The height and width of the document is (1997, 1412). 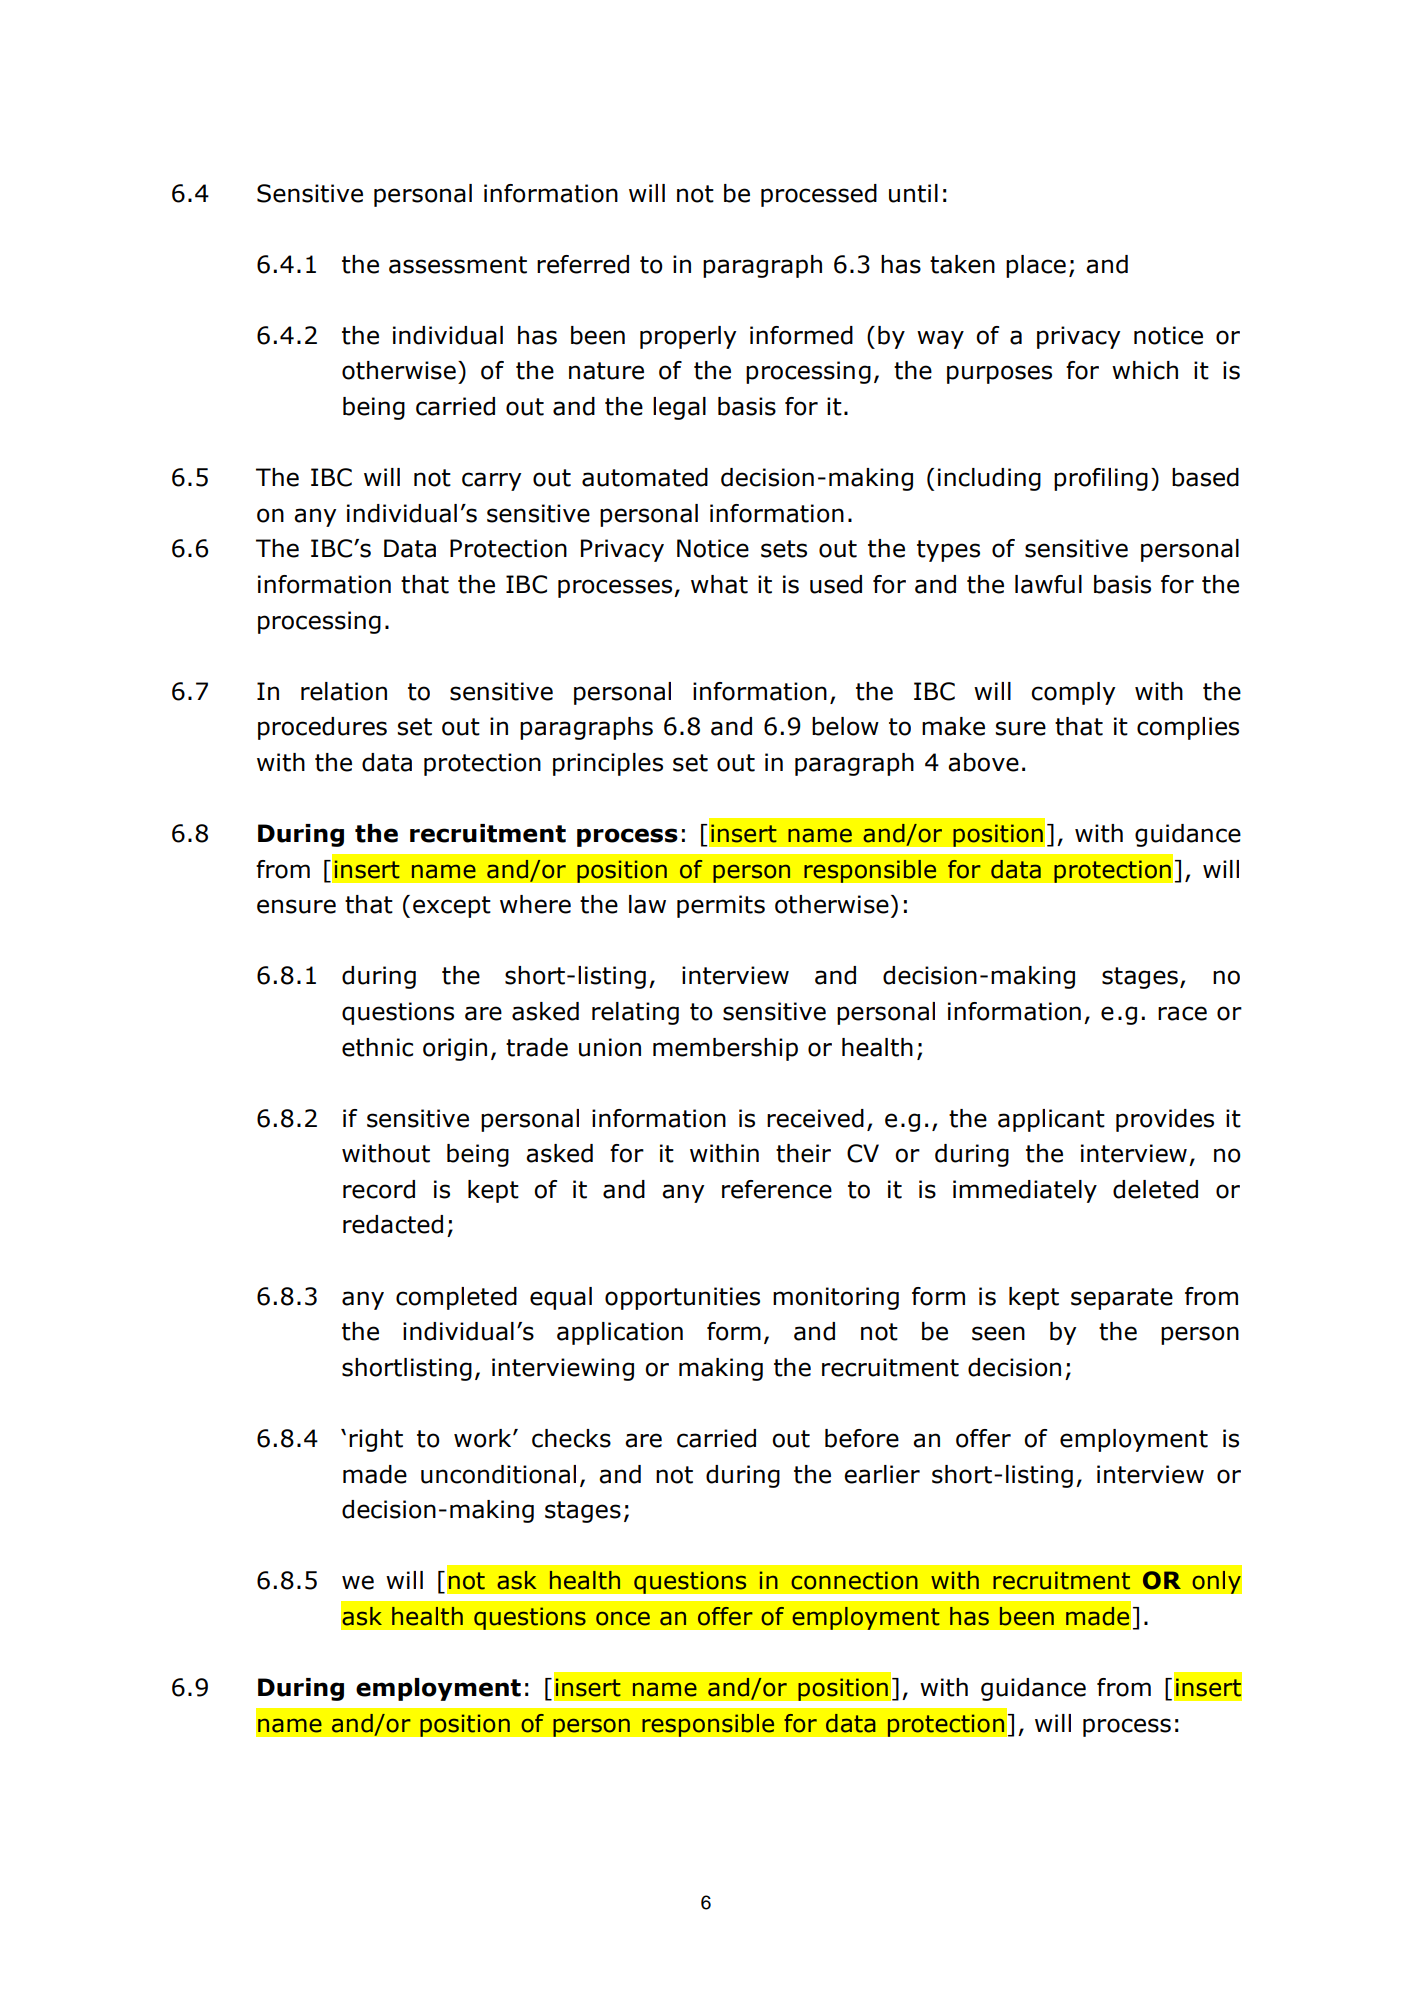 What do you see at coordinates (458, 265) in the document?
I see `assessment` at bounding box center [458, 265].
